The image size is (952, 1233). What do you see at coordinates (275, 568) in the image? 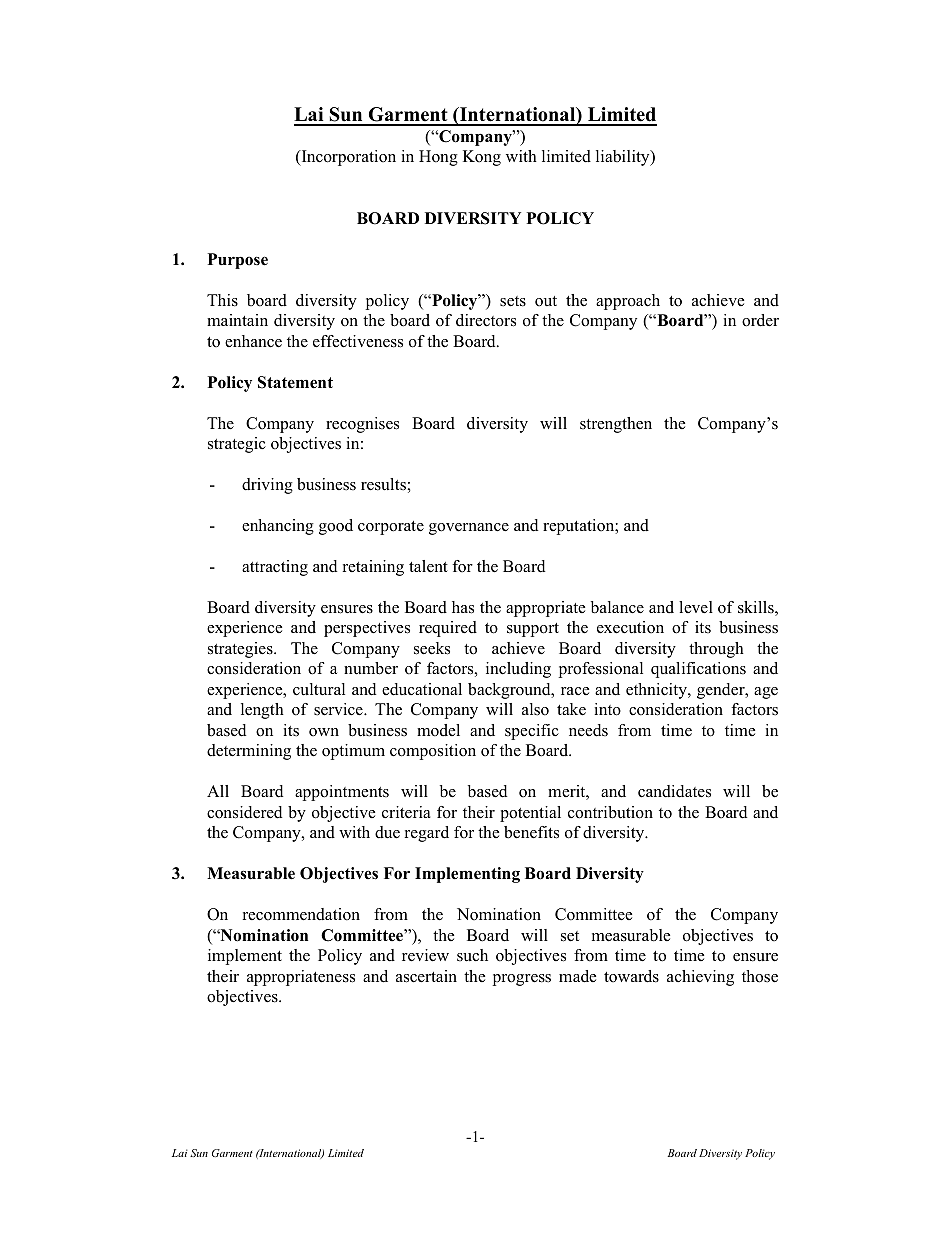
I see `attracting` at bounding box center [275, 568].
